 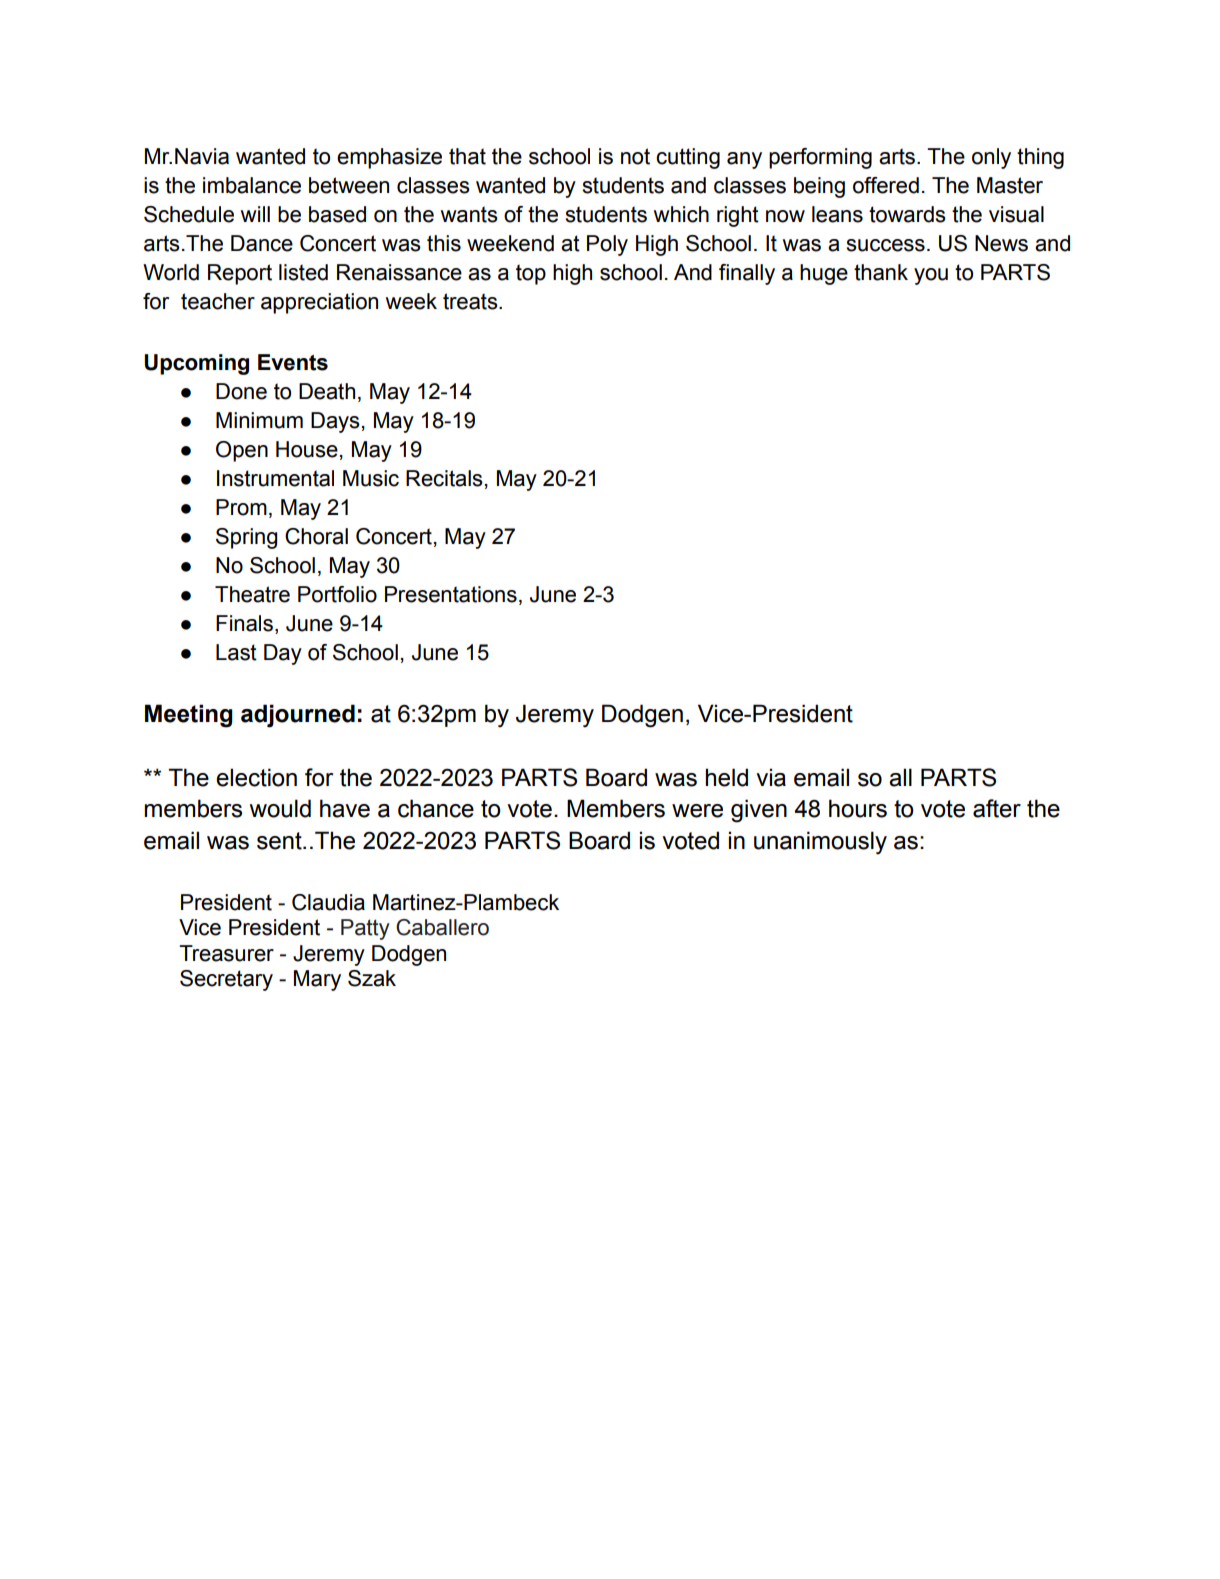 I want to click on Theatre, so click(x=252, y=594).
